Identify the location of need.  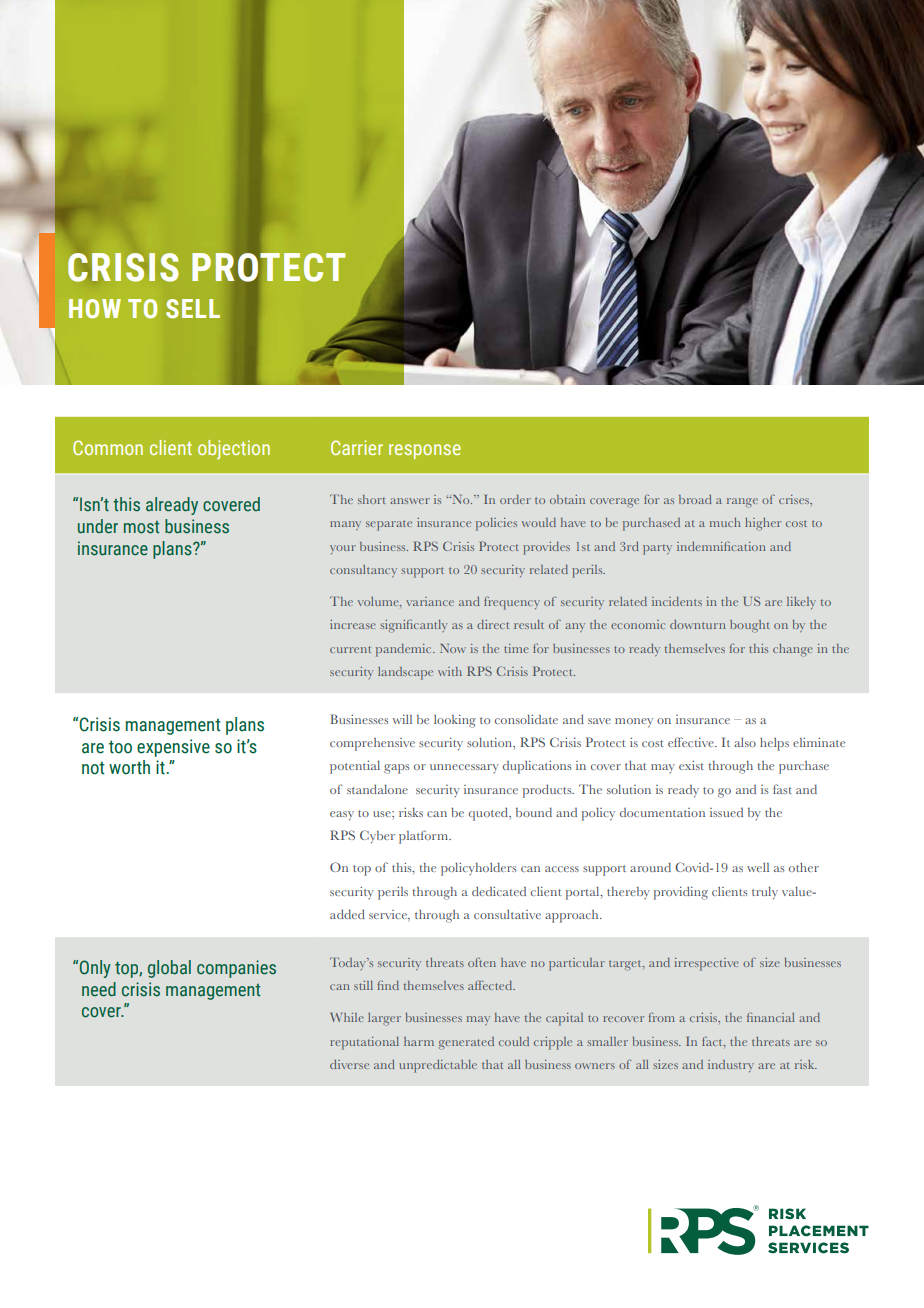
(99, 989).
